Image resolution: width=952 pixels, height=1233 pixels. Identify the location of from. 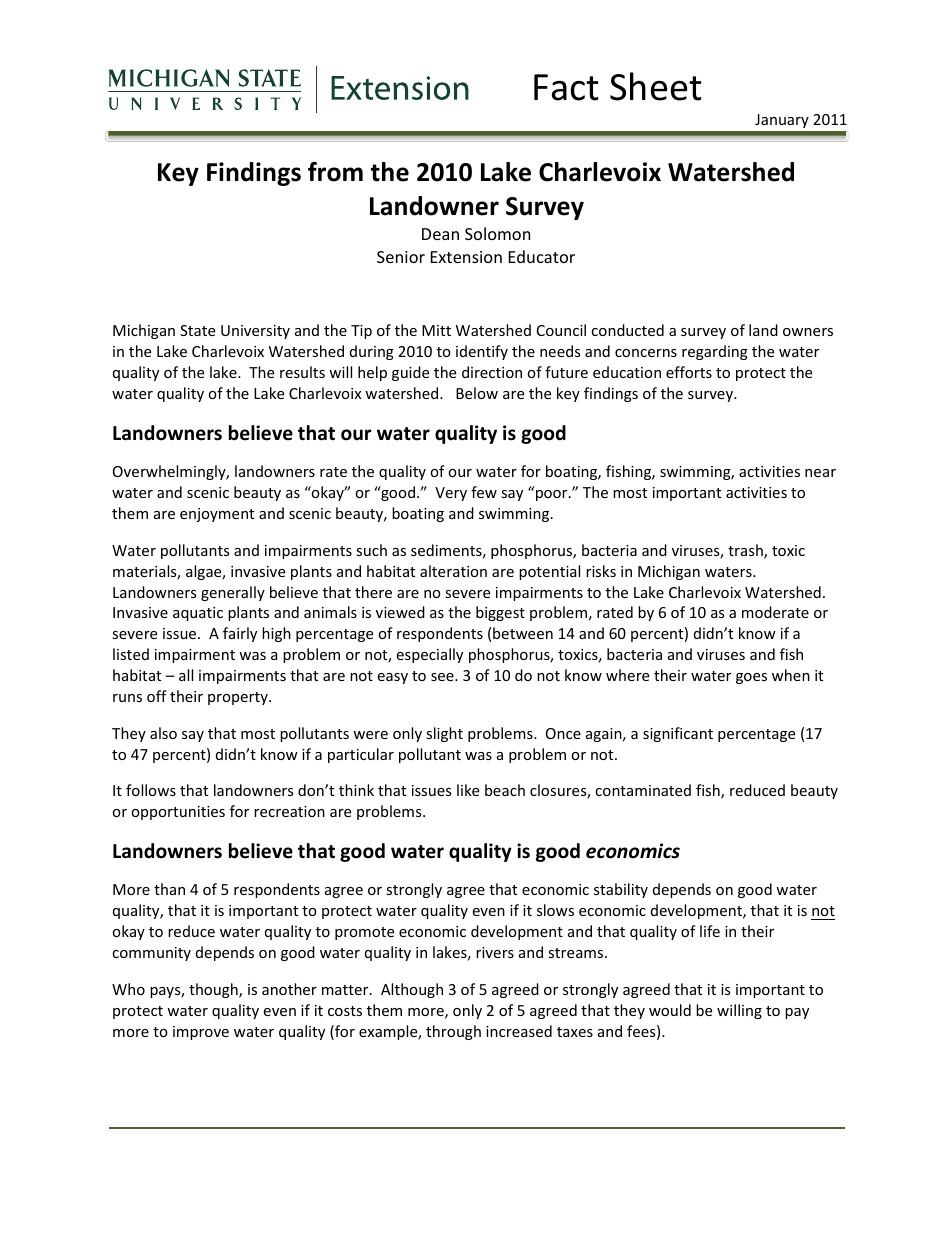
(335, 172).
